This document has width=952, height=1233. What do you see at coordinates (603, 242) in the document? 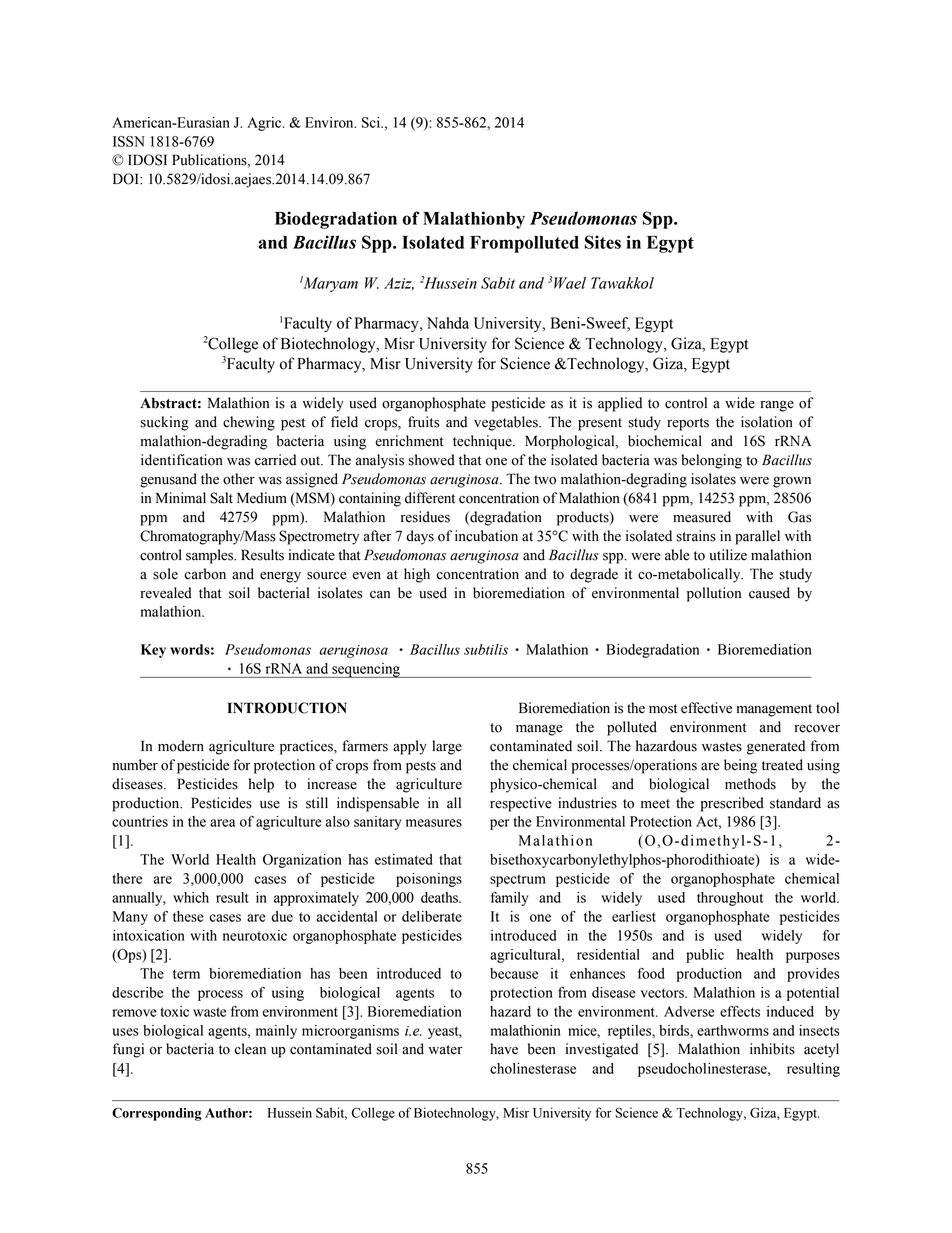
I see `Sites` at bounding box center [603, 242].
